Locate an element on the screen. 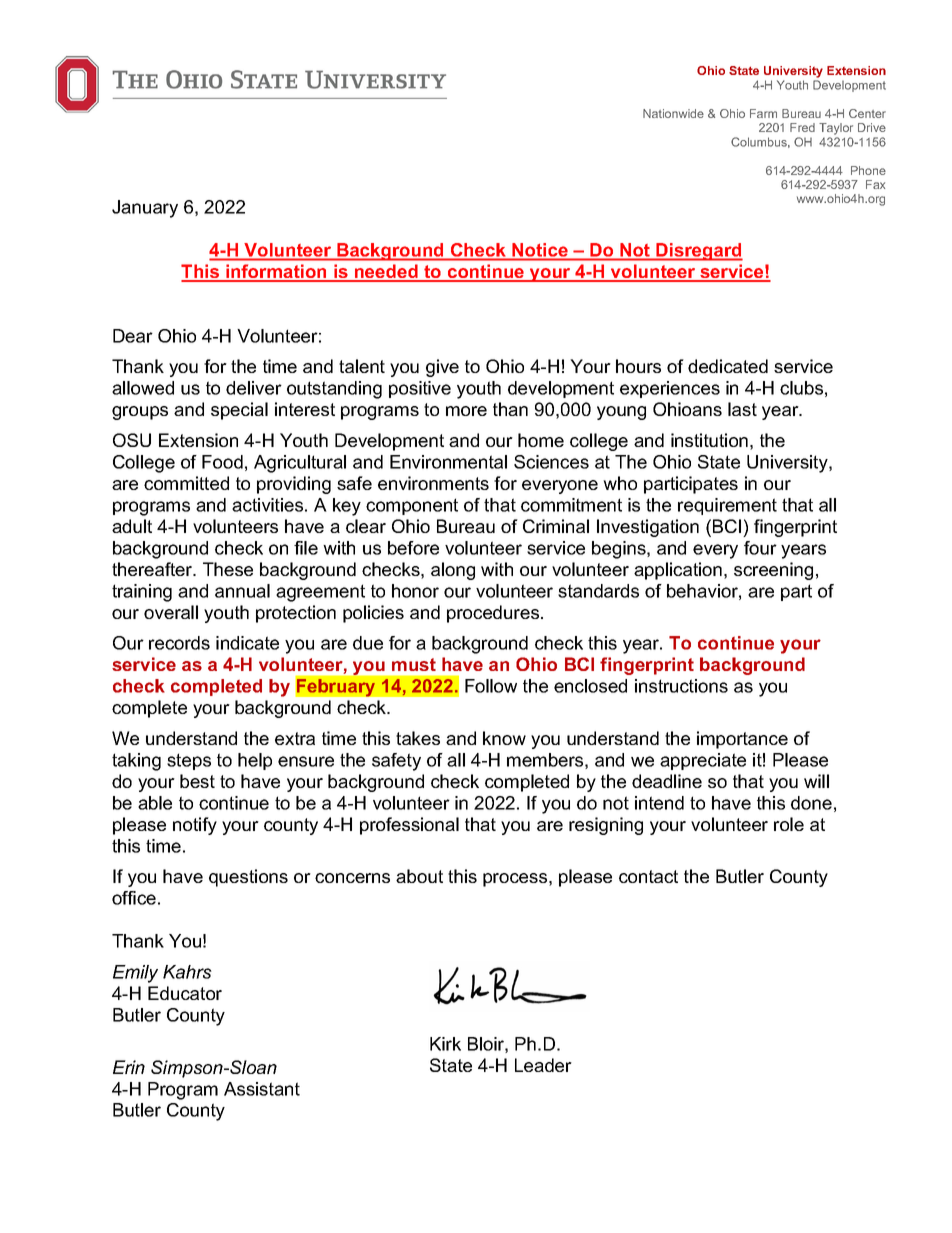  Leader is located at coordinates (543, 1065).
